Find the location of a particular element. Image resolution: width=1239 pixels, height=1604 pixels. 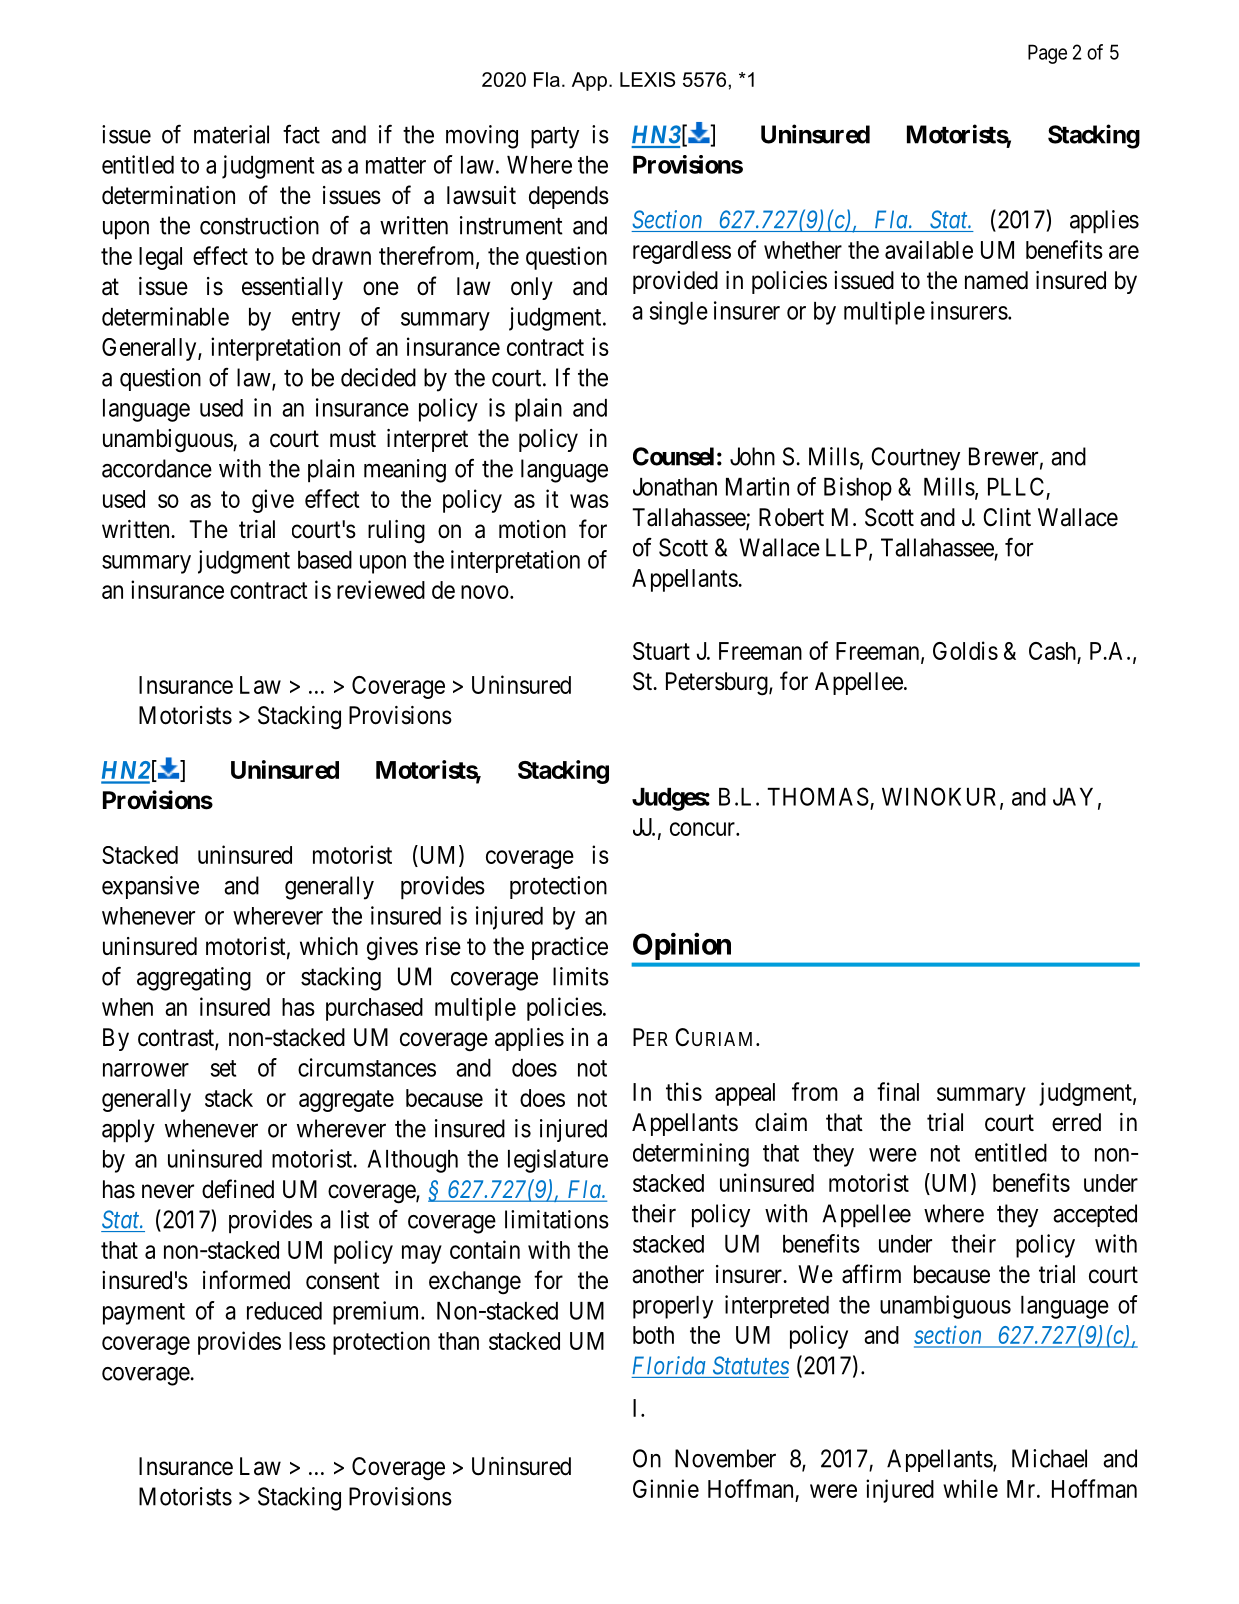

material is located at coordinates (231, 134).
